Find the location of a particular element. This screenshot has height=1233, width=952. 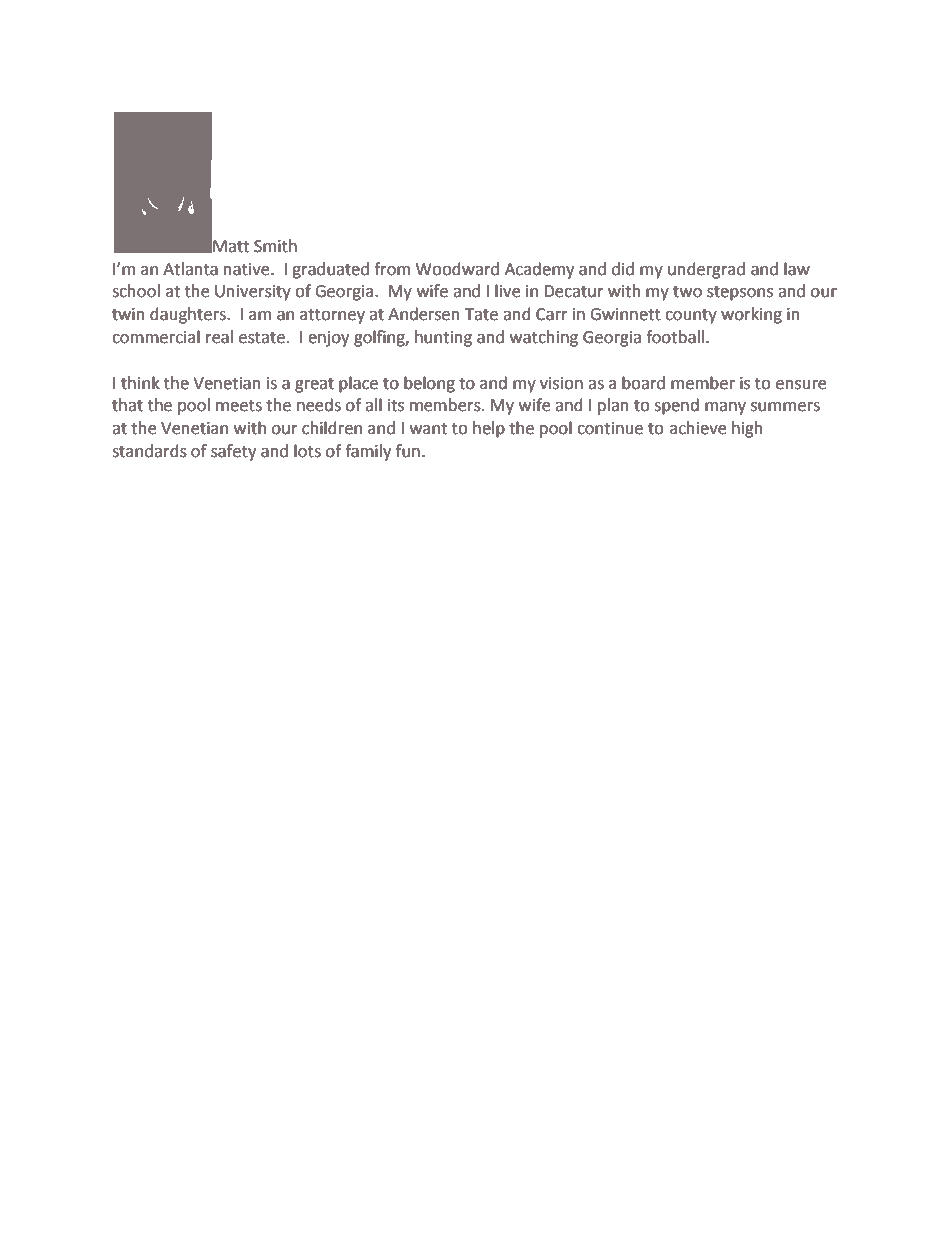

fun is located at coordinates (408, 451).
